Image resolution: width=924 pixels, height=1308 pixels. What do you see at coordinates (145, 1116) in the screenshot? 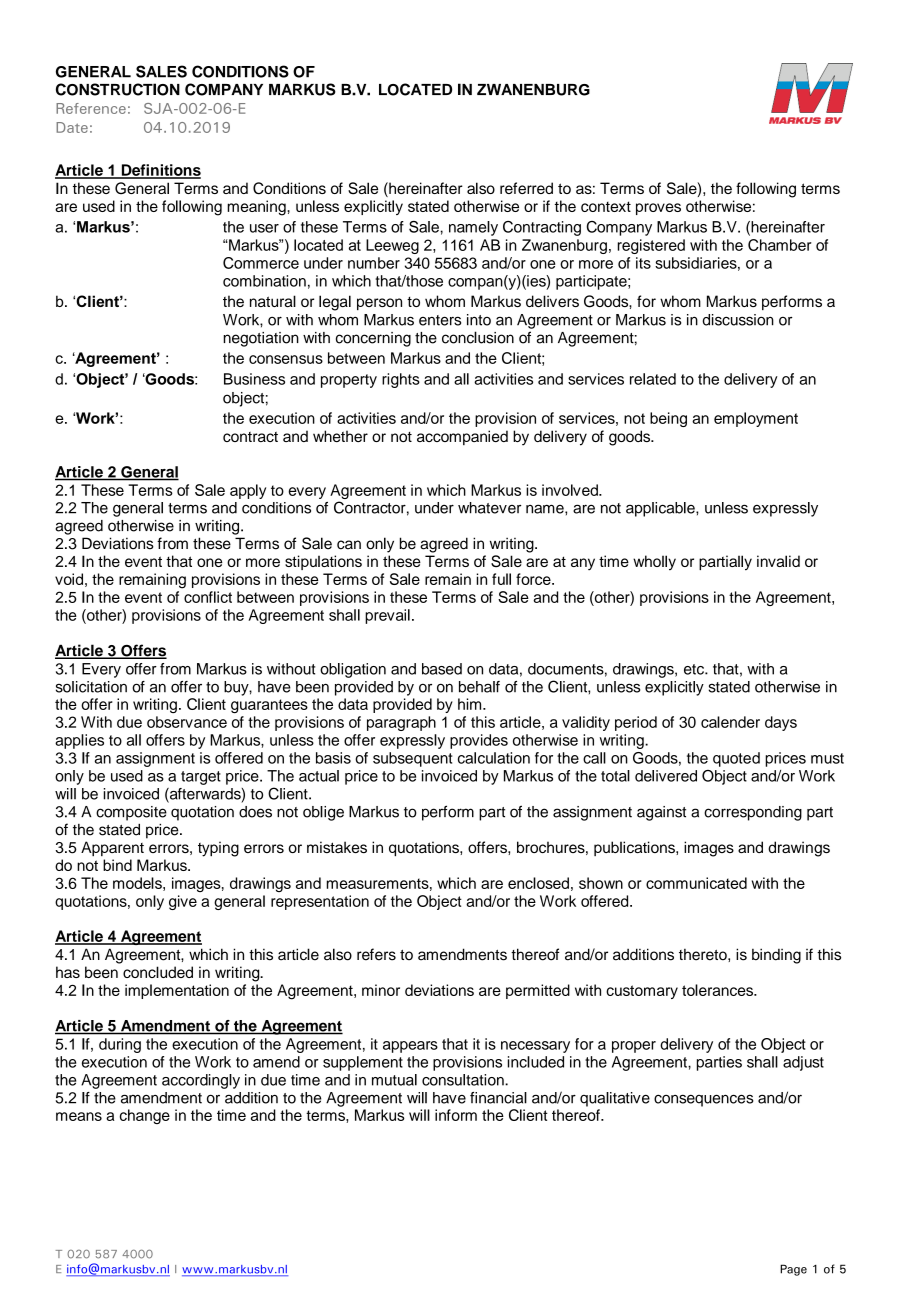
I see `change` at bounding box center [145, 1116].
